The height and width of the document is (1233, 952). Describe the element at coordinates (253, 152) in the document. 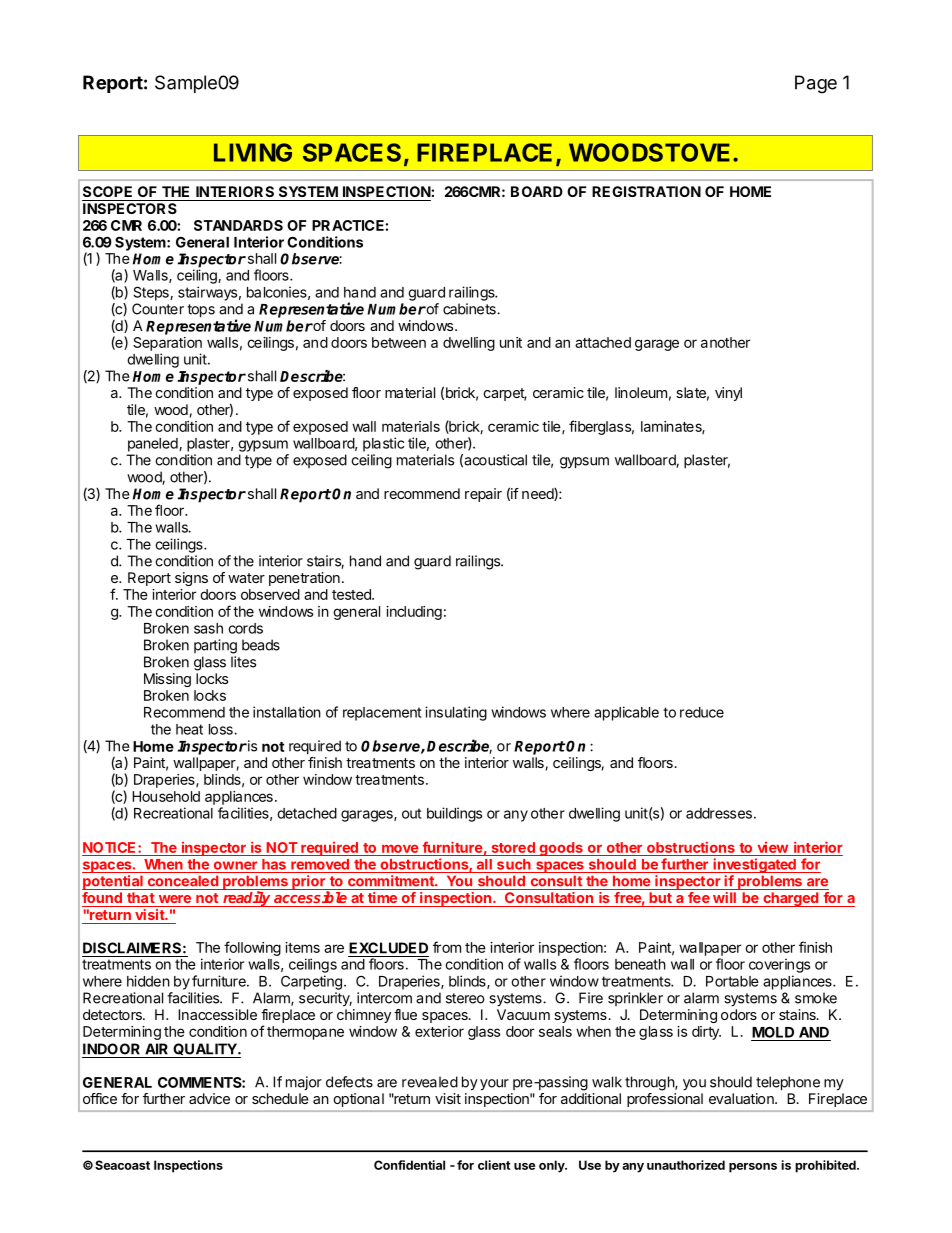

I see `LIVING` at that location.
